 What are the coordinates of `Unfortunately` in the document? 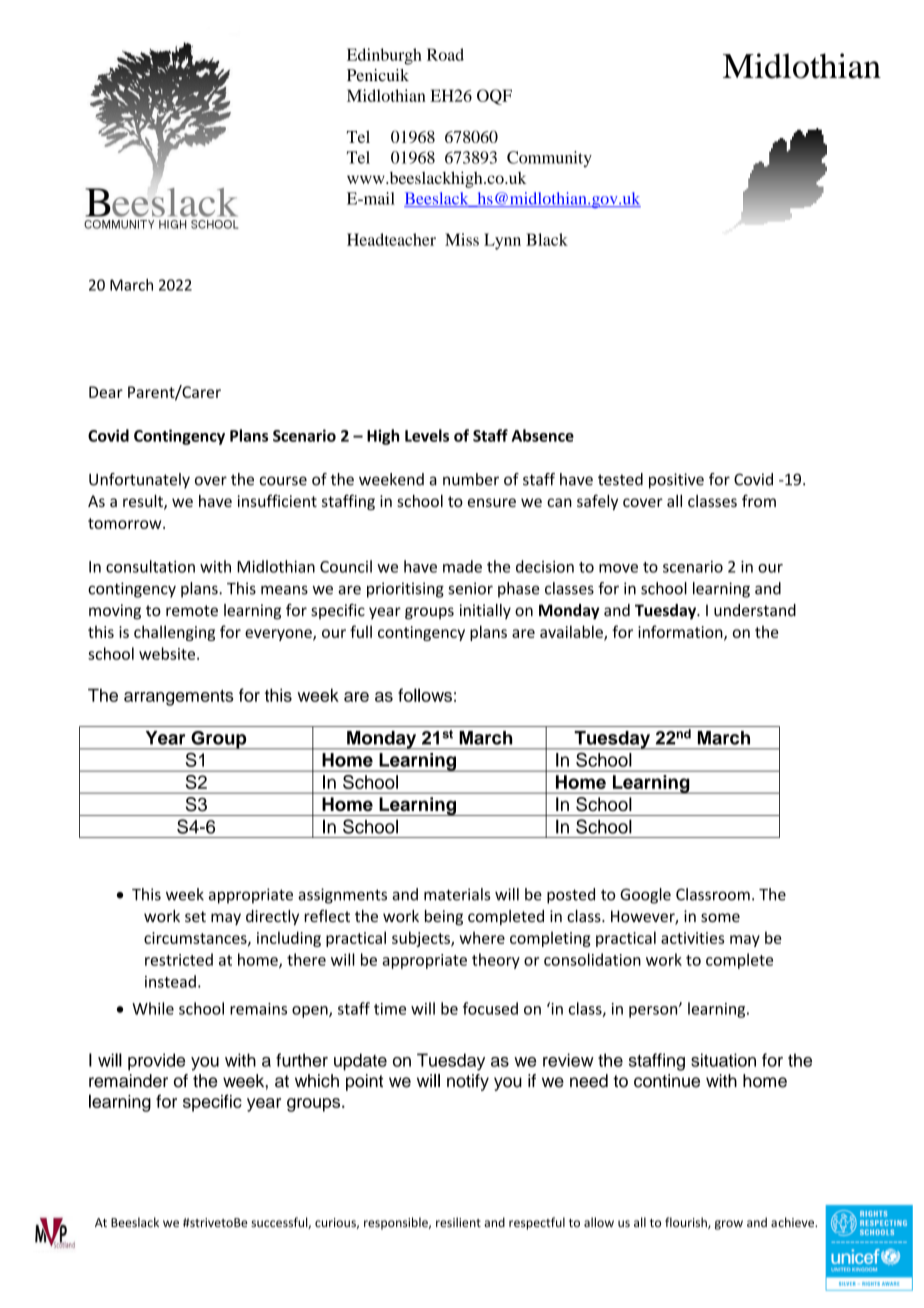 It's located at (139, 481).
